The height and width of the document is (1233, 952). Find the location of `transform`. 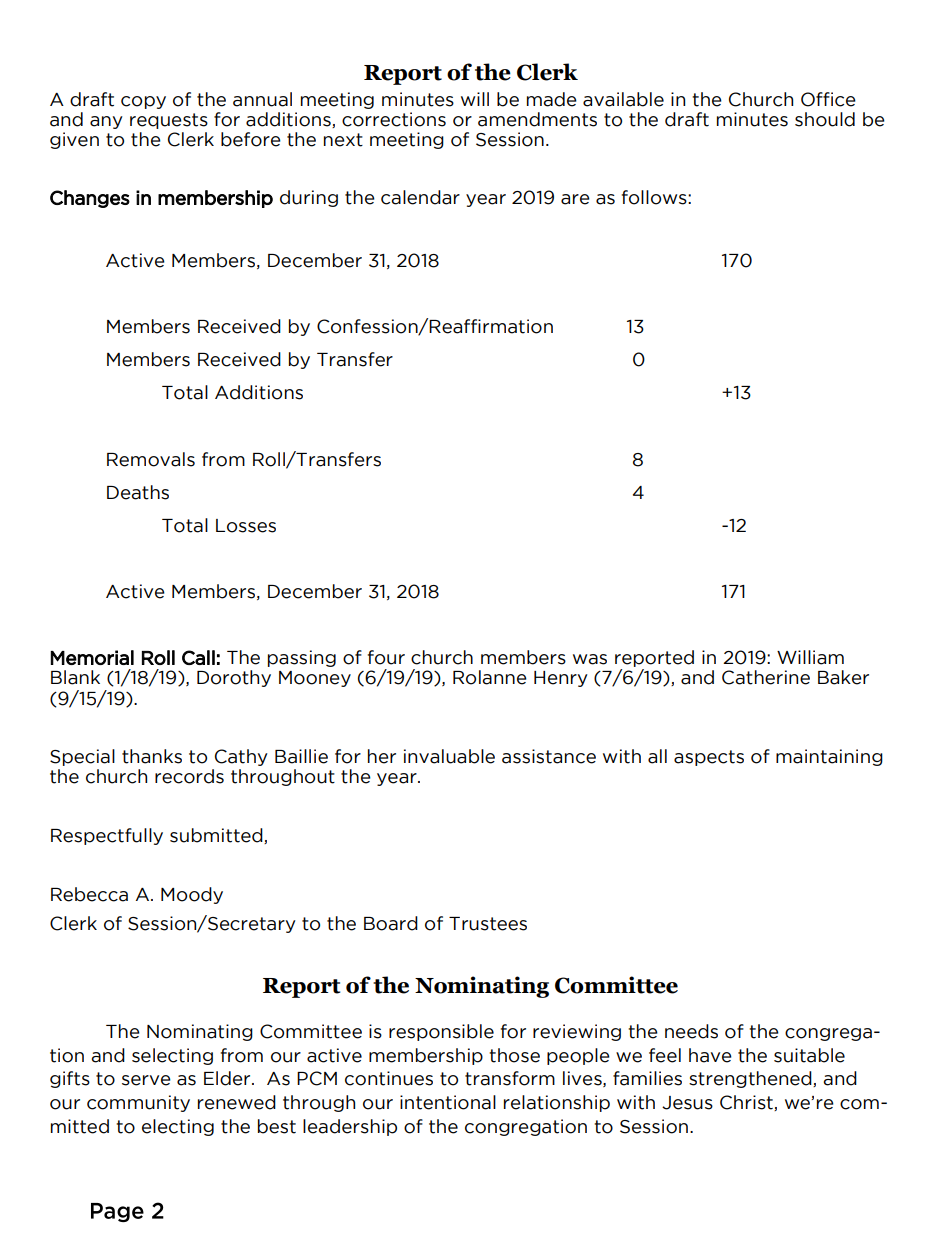

transform is located at coordinates (510, 1078).
